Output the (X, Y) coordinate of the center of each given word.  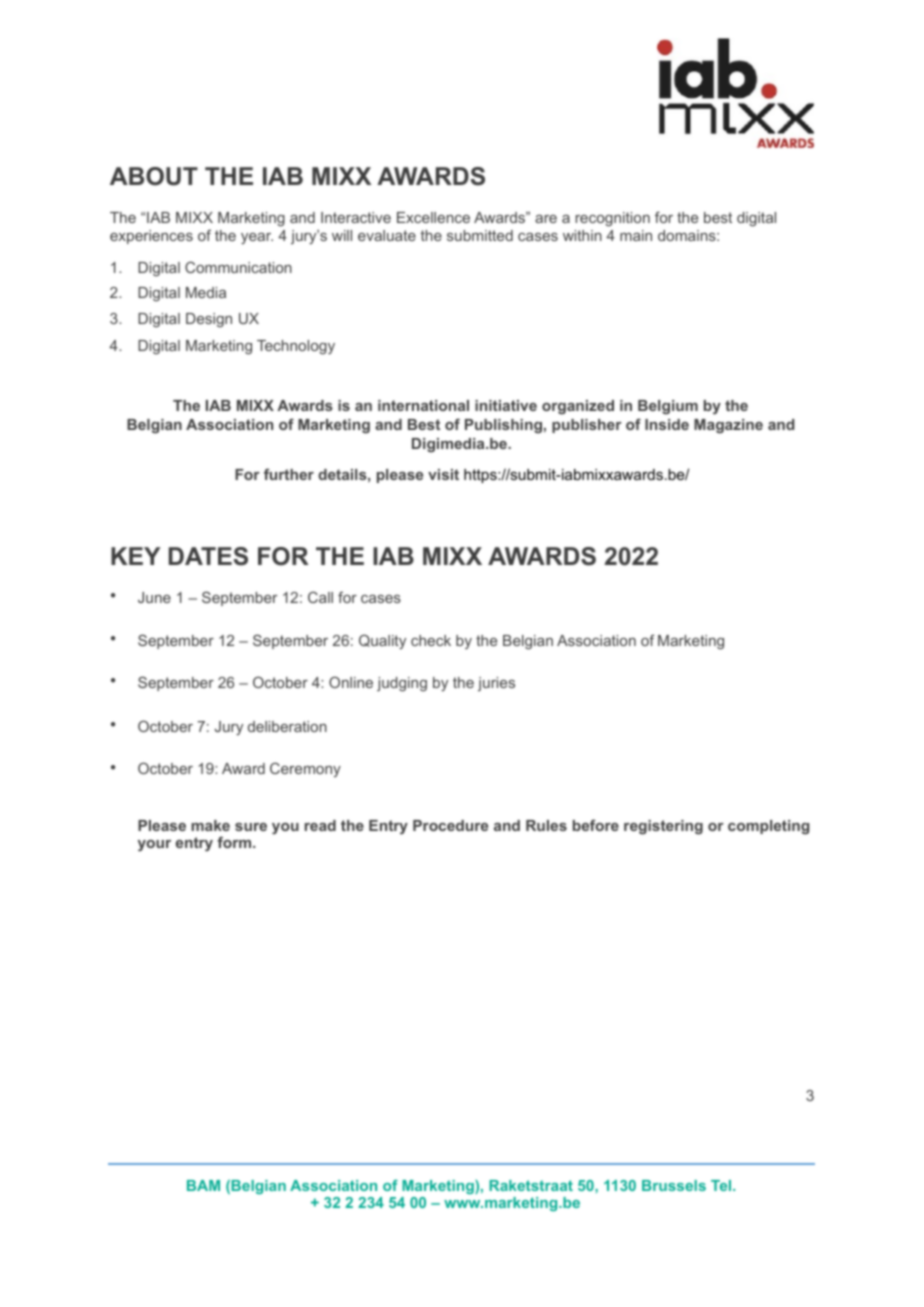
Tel (722, 1185)
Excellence (433, 217)
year (257, 238)
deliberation (287, 726)
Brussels (674, 1185)
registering (663, 827)
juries (496, 684)
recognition (613, 219)
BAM (203, 1185)
